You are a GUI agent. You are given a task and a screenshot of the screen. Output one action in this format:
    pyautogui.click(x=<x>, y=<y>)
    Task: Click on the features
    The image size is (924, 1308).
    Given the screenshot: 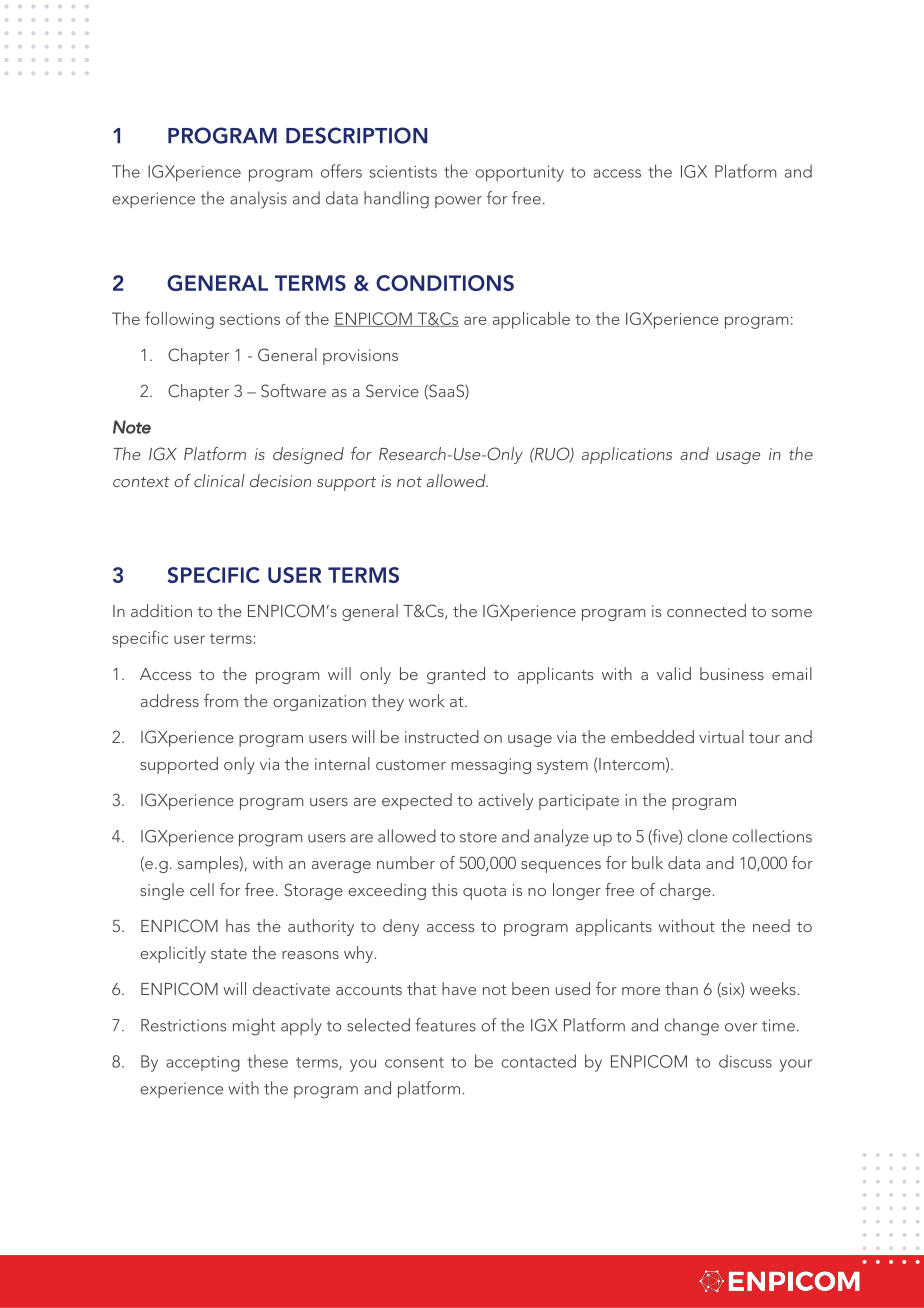 What is the action you would take?
    pyautogui.click(x=445, y=1025)
